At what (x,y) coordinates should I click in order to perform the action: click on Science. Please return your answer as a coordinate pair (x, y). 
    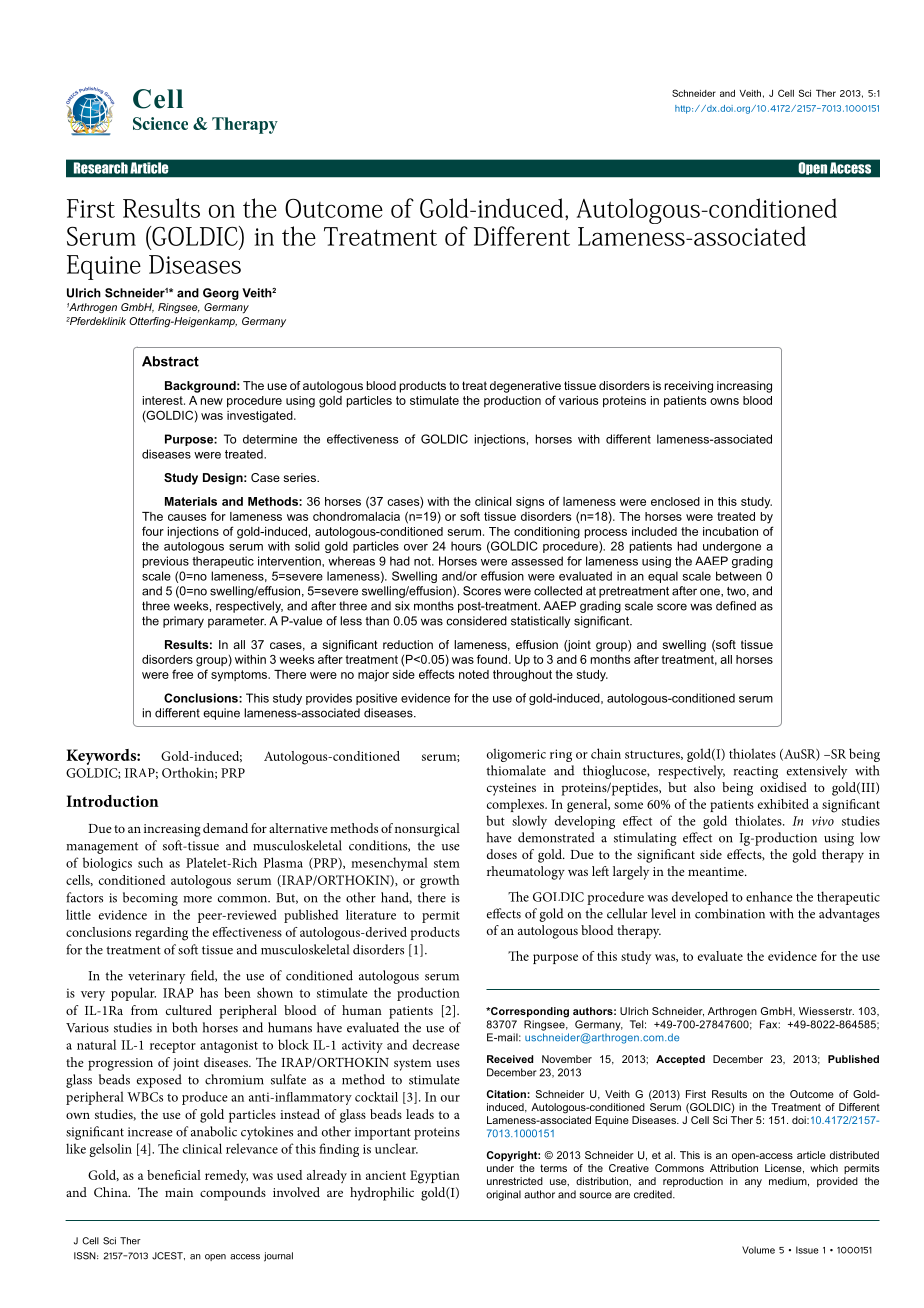
    Looking at the image, I should click on (160, 123).
